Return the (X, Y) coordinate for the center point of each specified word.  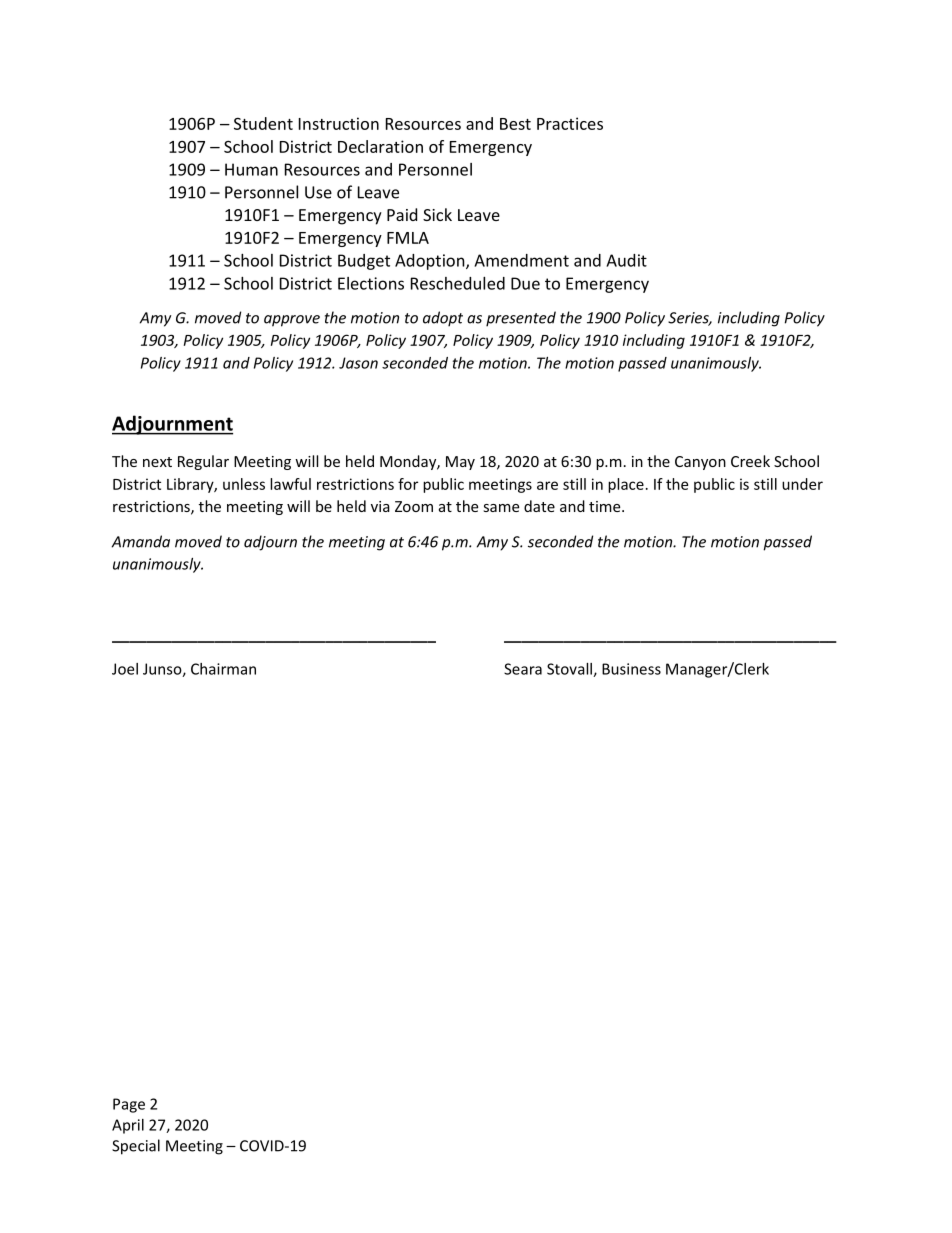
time (606, 506)
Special (136, 1147)
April (128, 1126)
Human (251, 169)
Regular (203, 462)
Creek (750, 461)
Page (129, 1105)
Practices (570, 123)
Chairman (223, 669)
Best (515, 124)
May (460, 463)
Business (631, 669)
